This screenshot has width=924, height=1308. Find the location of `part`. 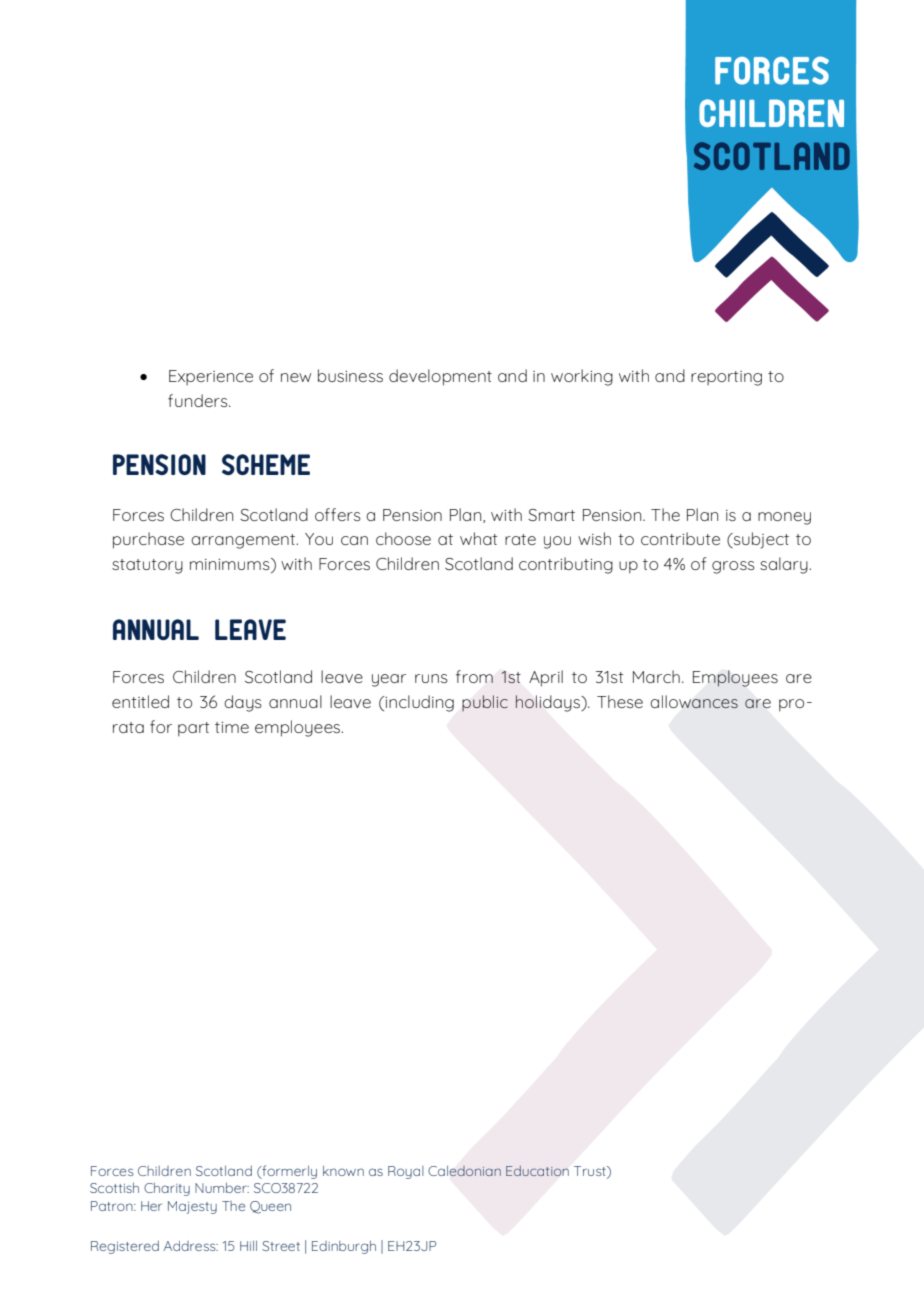

part is located at coordinates (193, 729).
